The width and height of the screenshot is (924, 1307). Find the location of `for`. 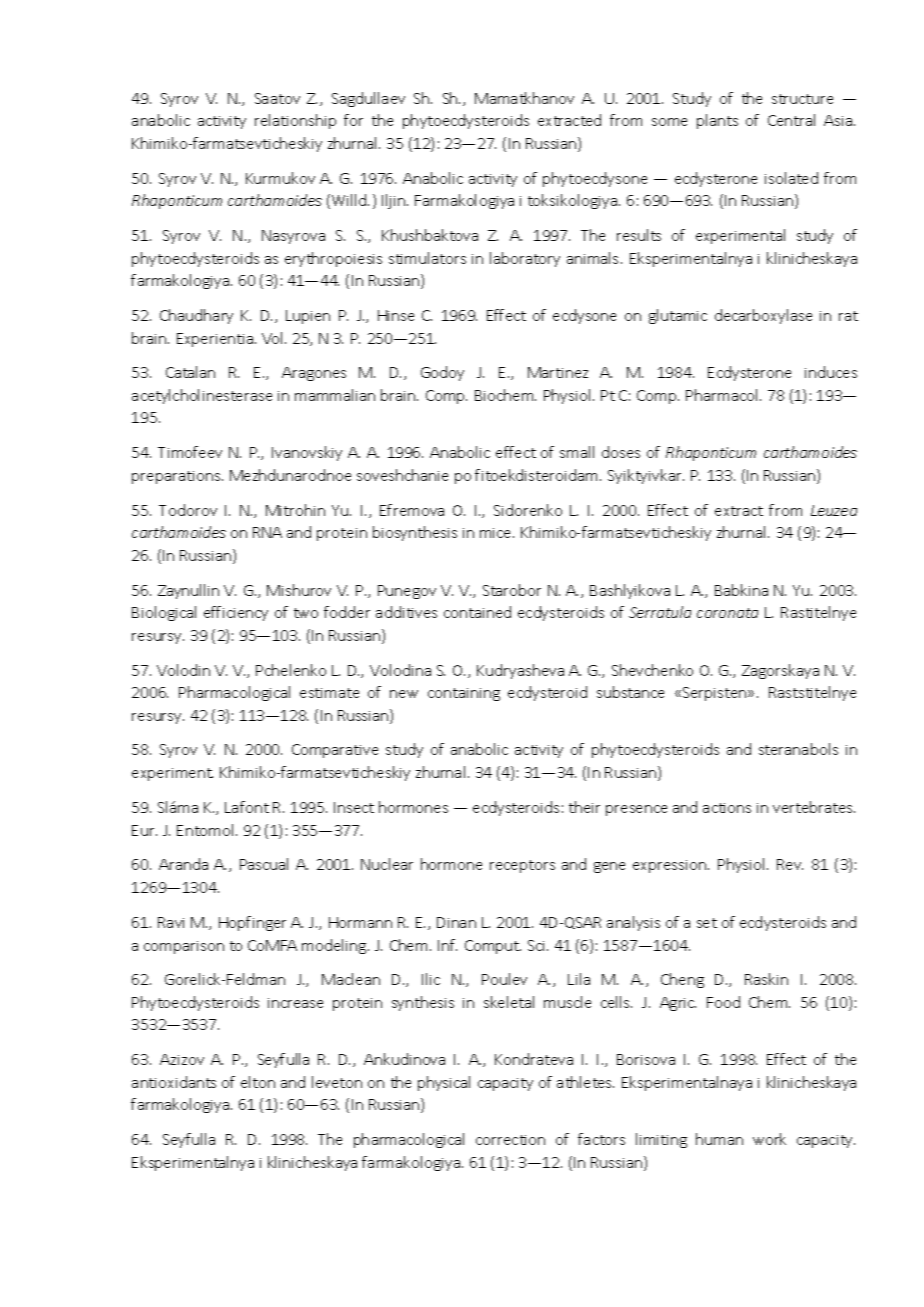

for is located at coordinates (353, 120).
